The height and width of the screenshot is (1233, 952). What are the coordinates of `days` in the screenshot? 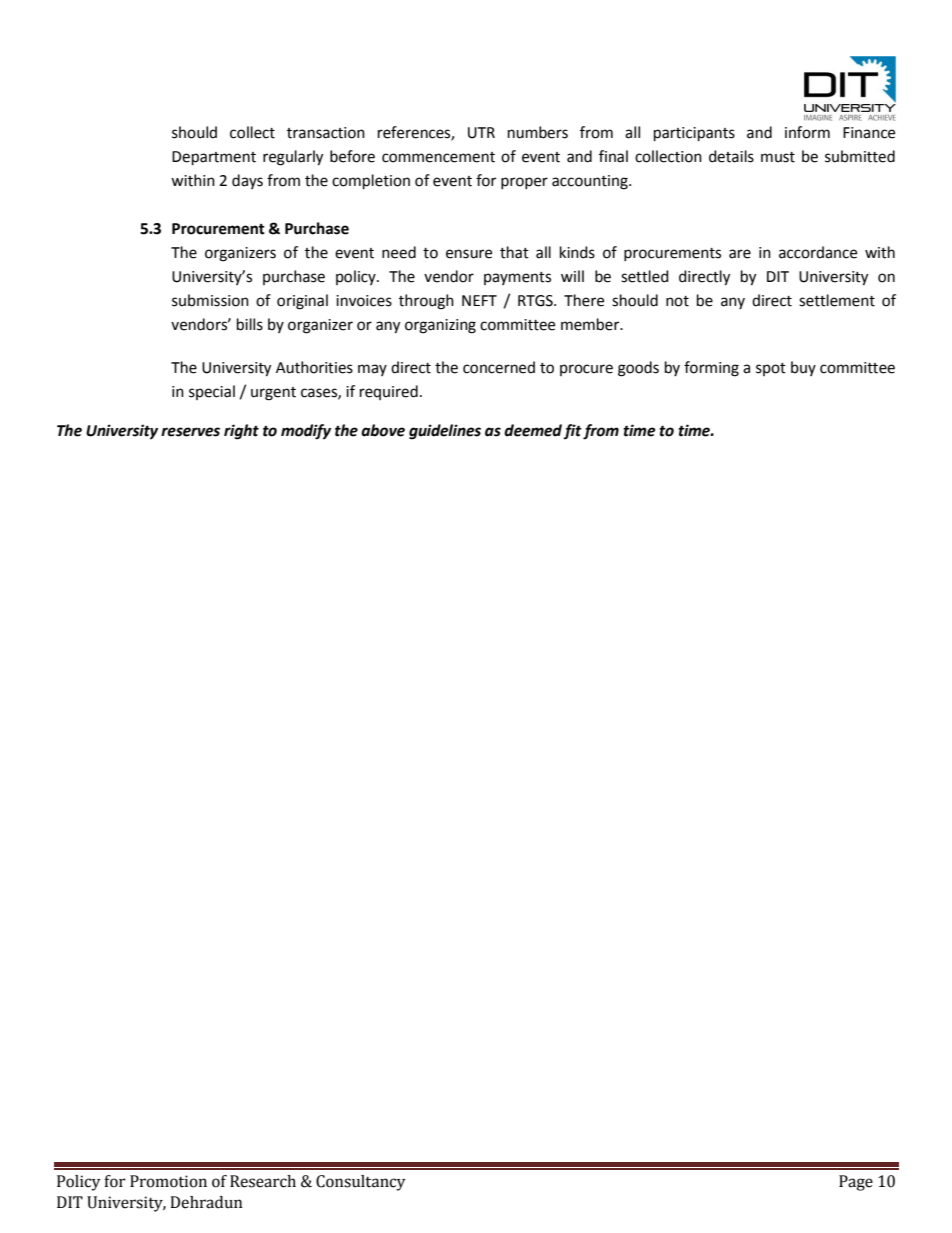 It's located at (247, 181).
